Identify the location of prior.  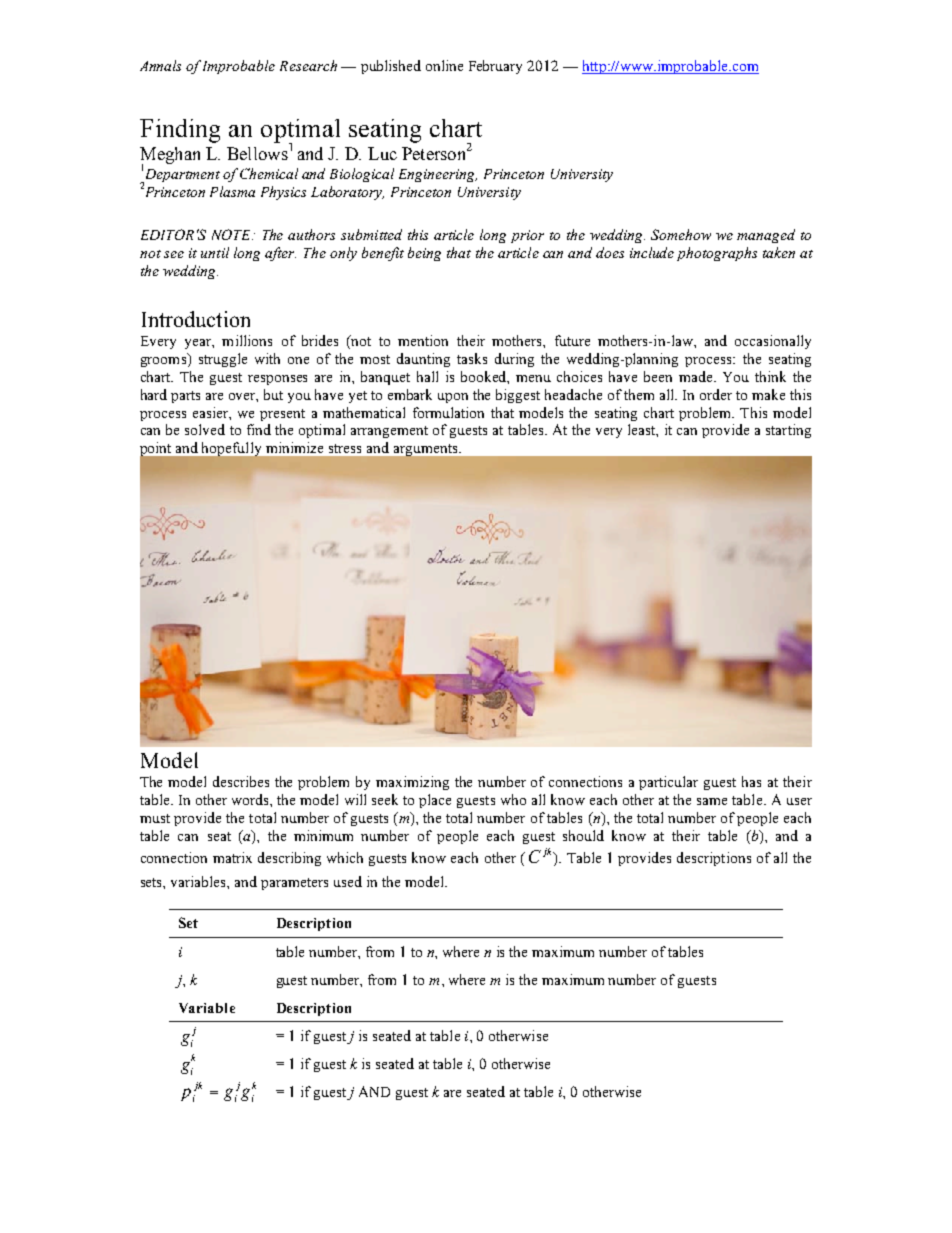
(527, 236).
